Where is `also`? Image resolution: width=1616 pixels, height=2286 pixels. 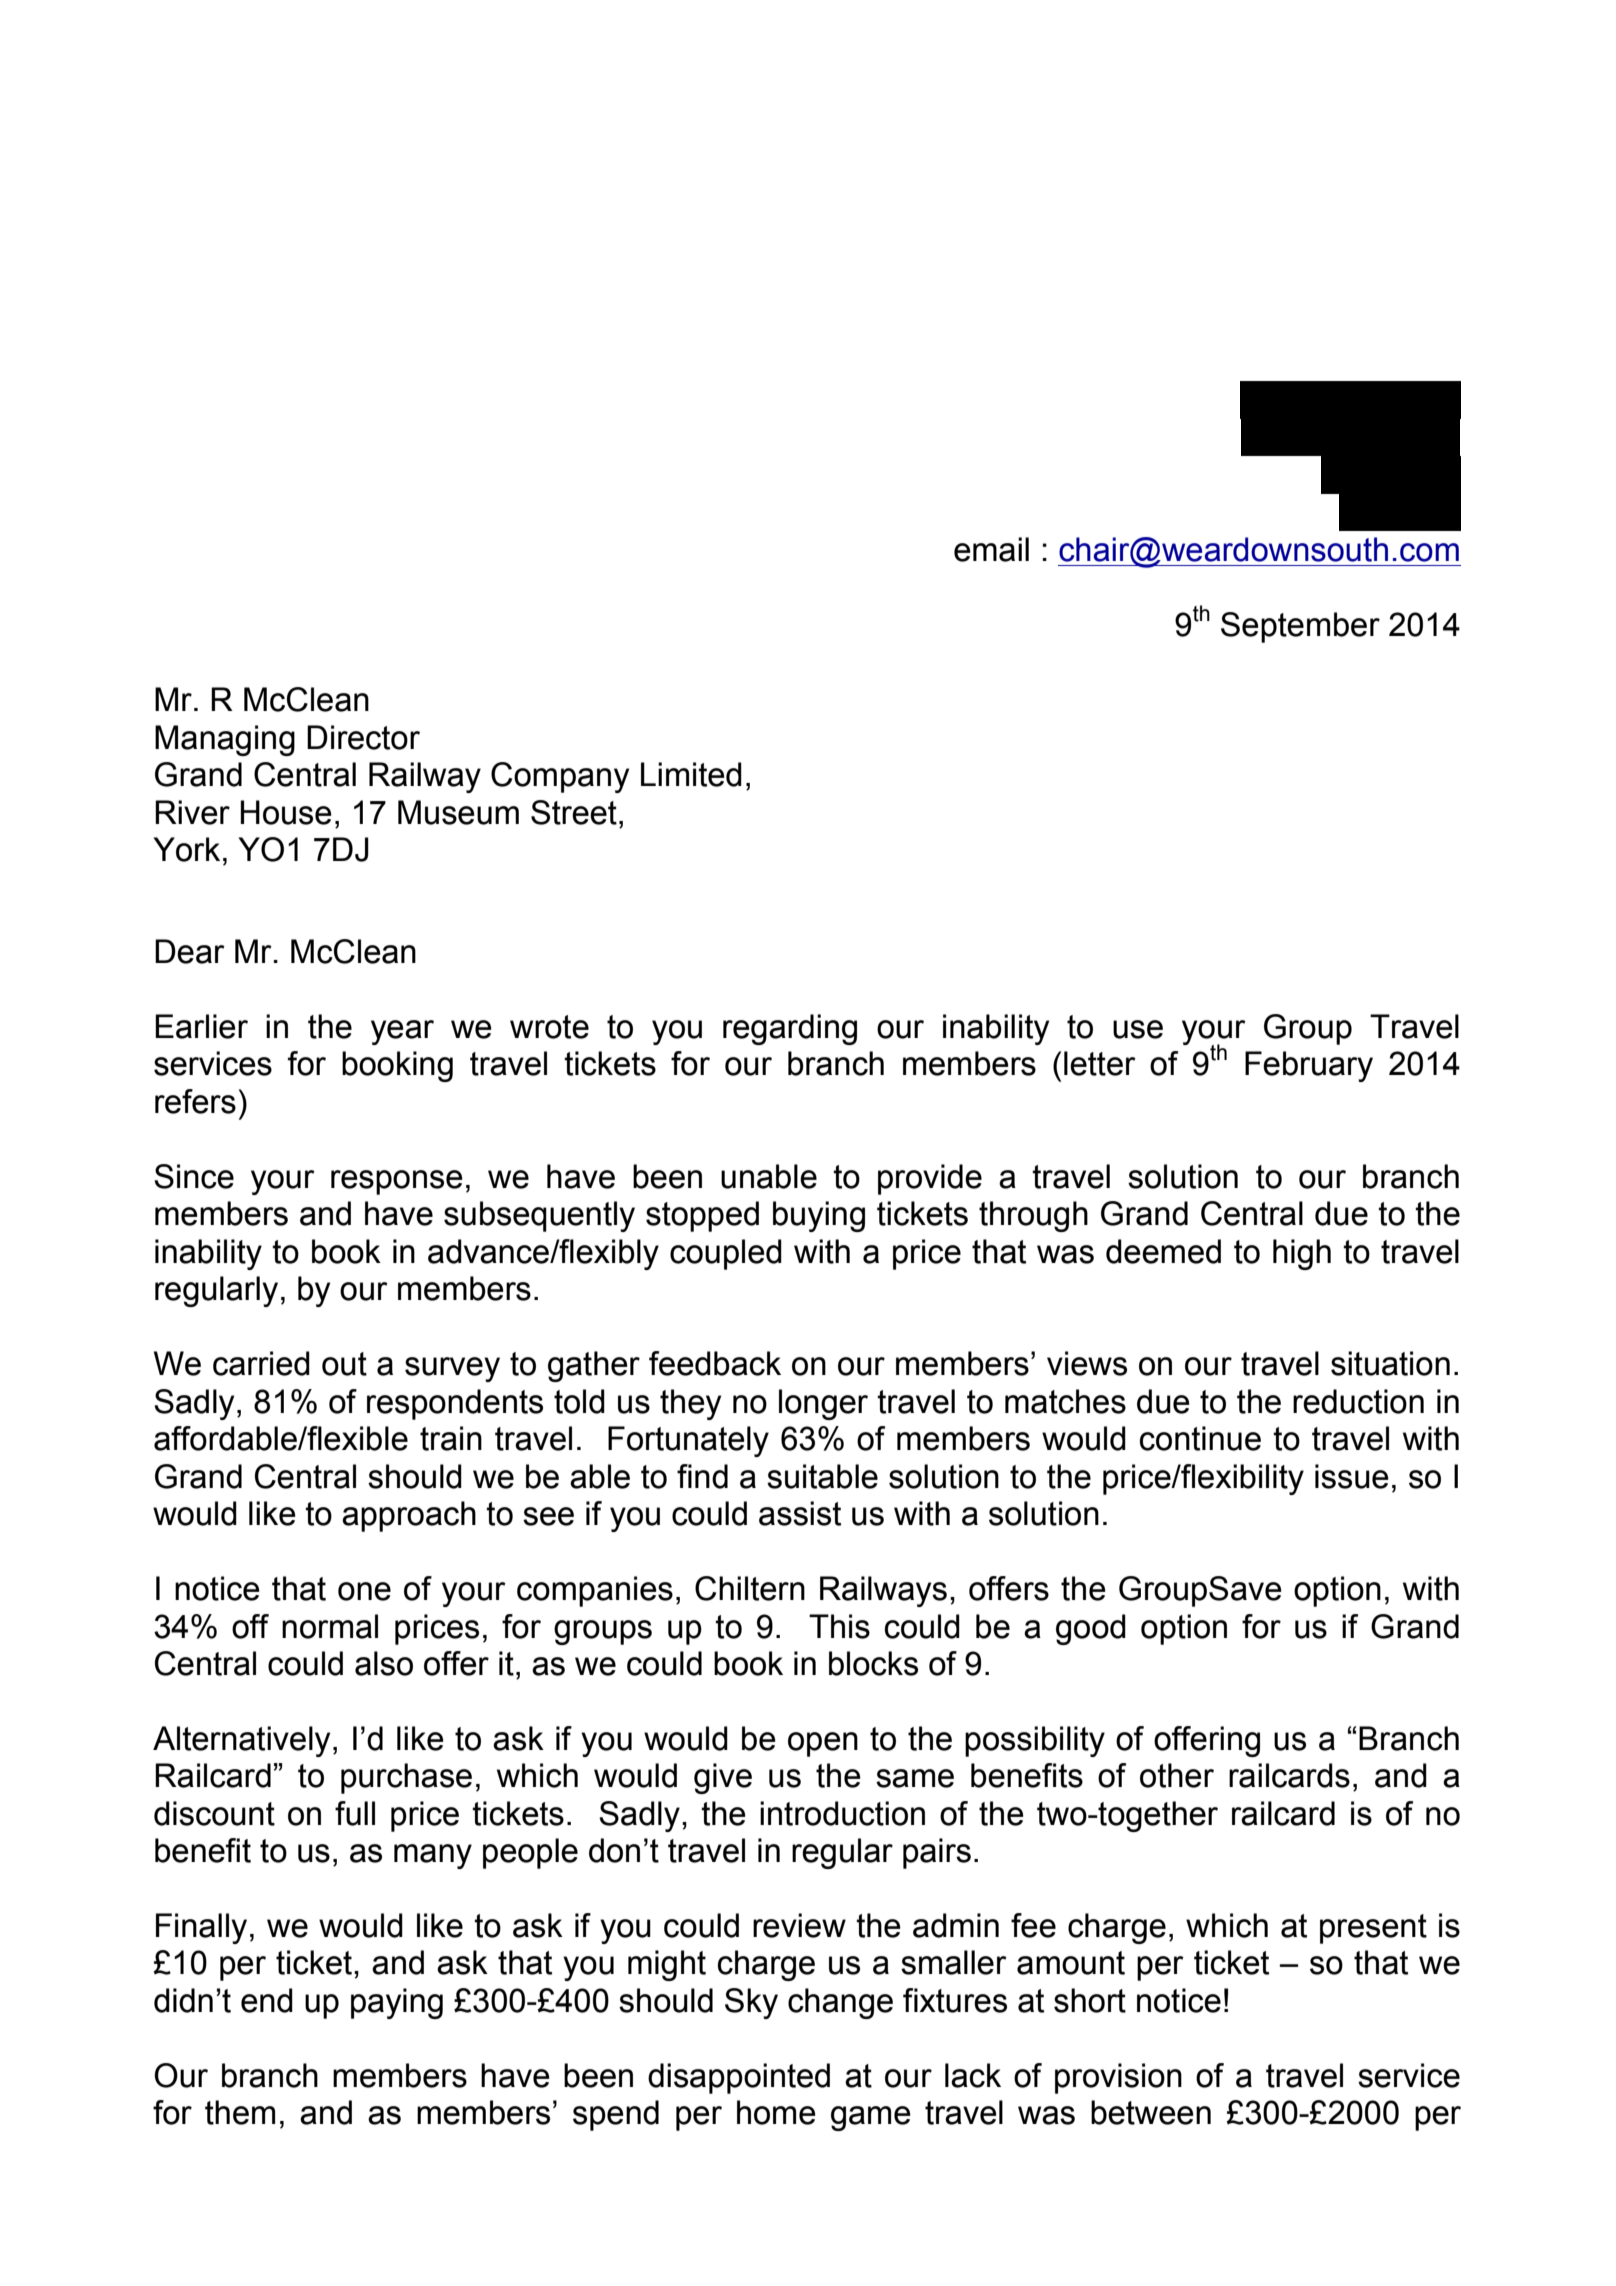 also is located at coordinates (384, 1663).
